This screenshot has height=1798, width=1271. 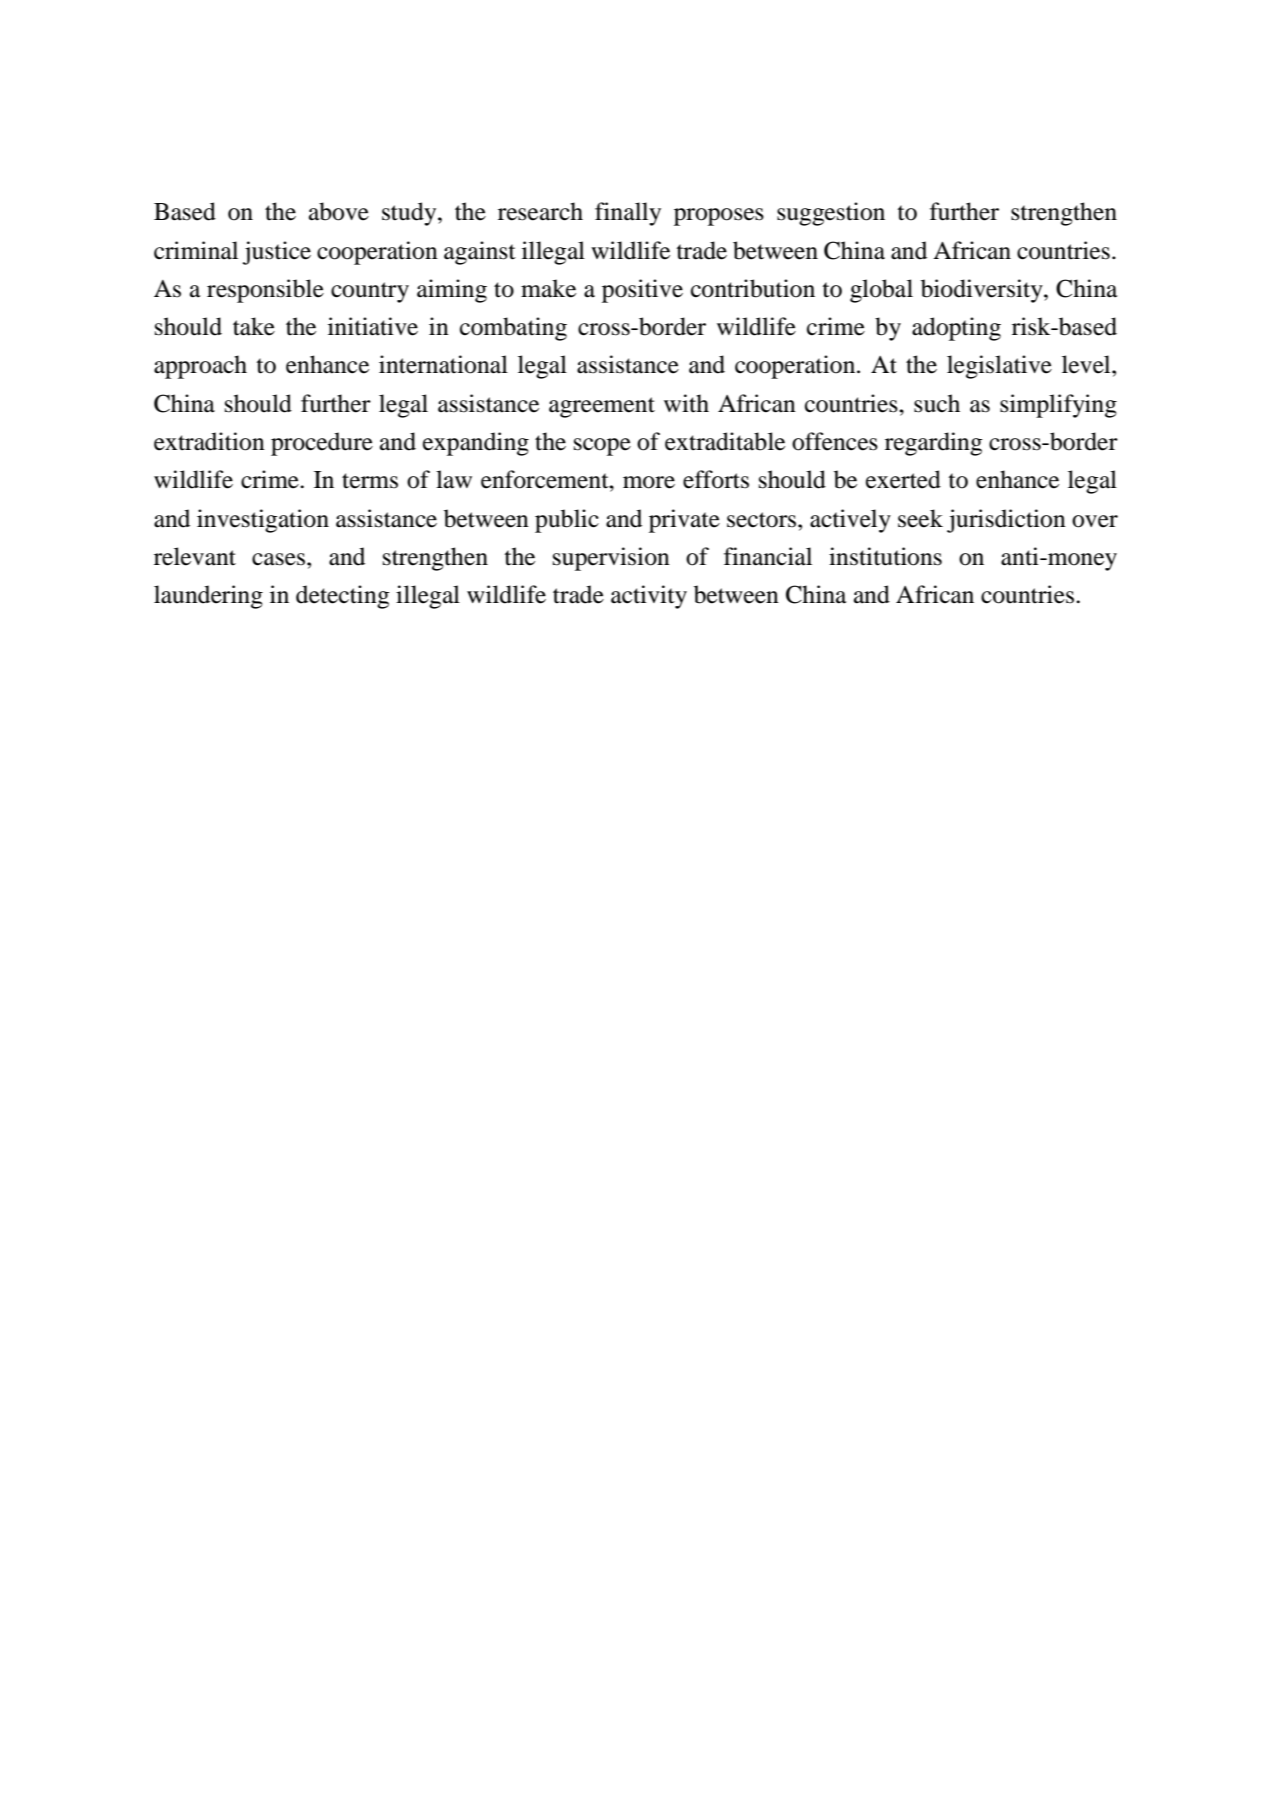 What do you see at coordinates (937, 403) in the screenshot?
I see `such` at bounding box center [937, 403].
